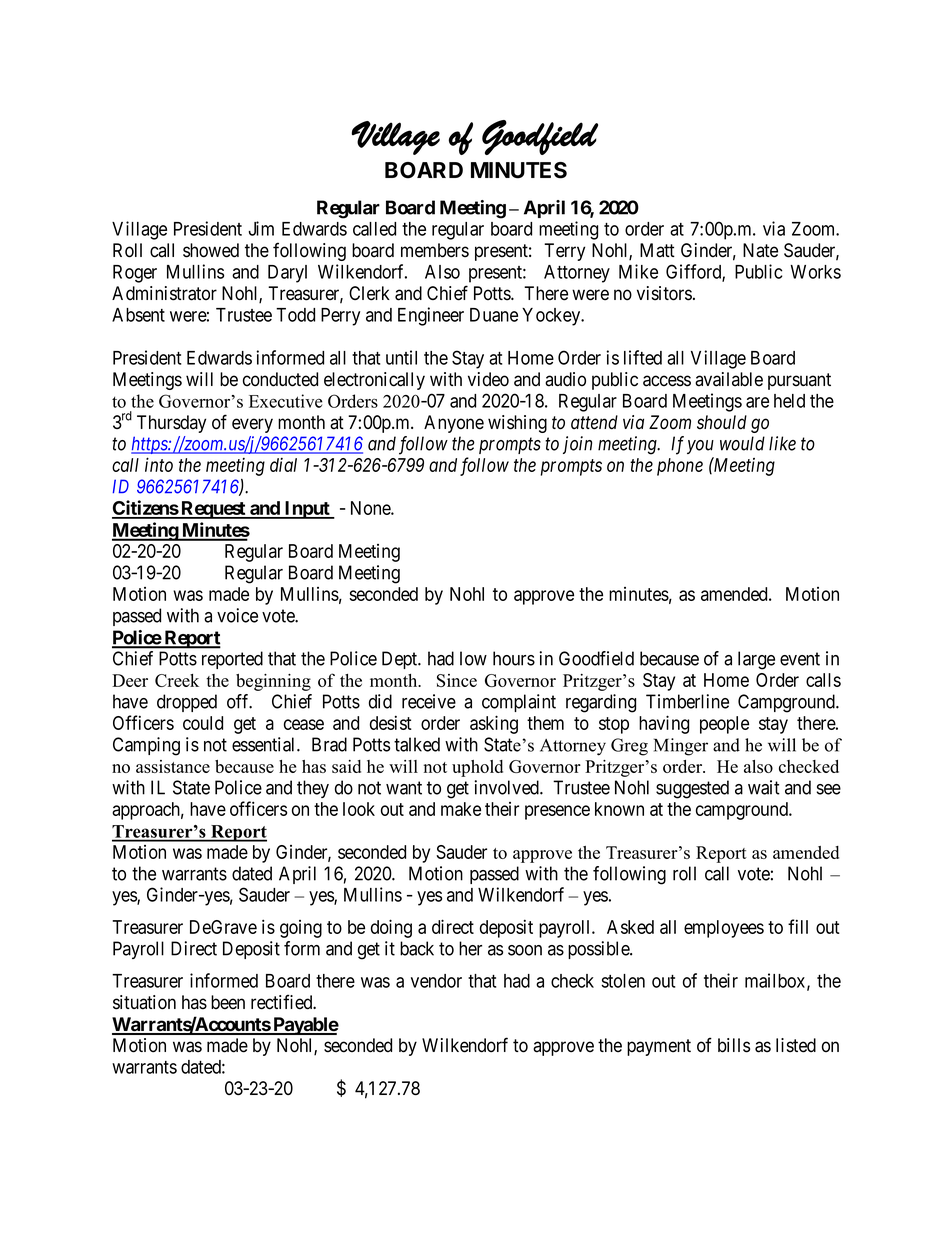 The width and height of the page is (952, 1233). What do you see at coordinates (436, 981) in the page?
I see `vendor` at bounding box center [436, 981].
